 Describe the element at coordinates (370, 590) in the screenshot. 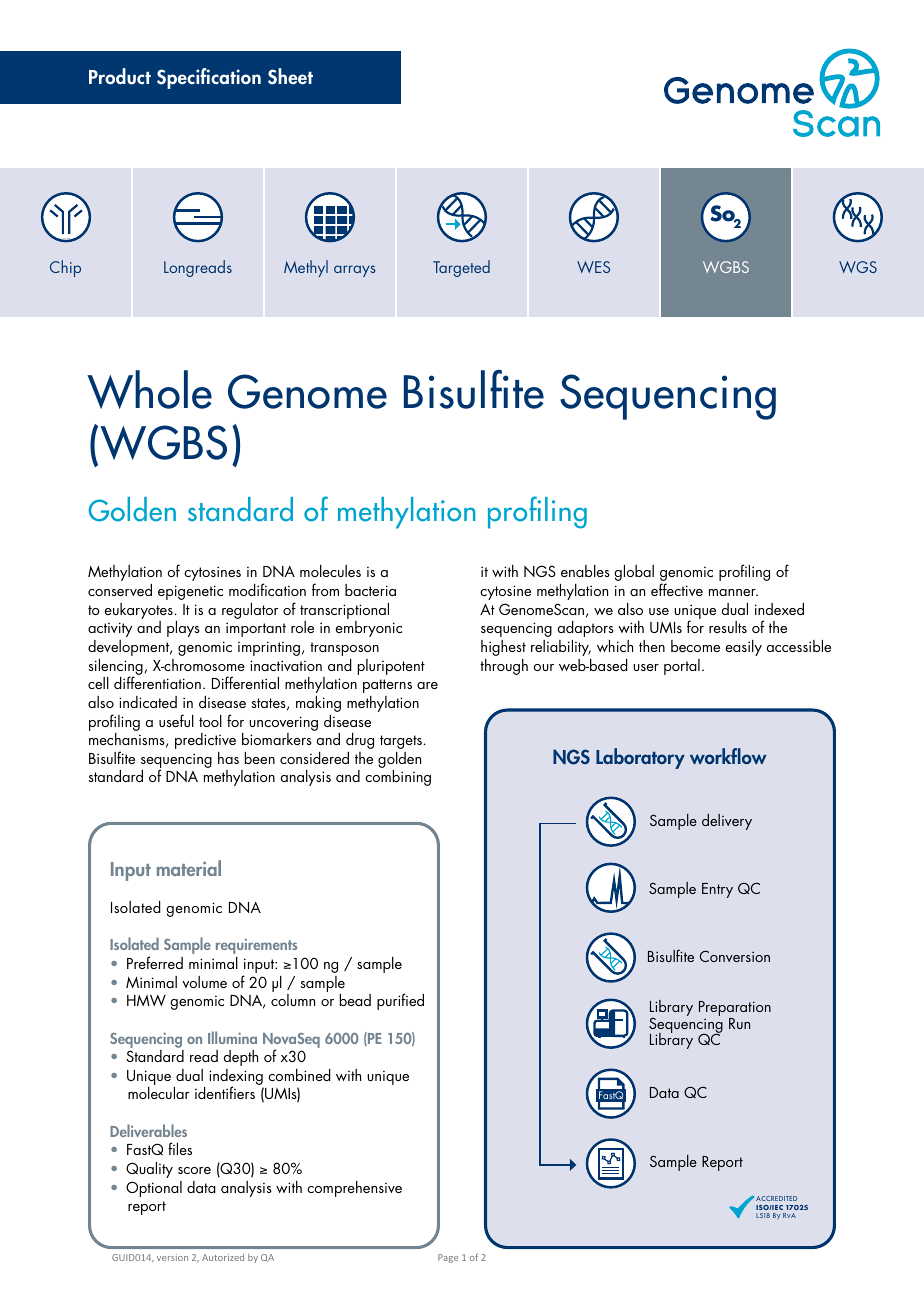

I see `bacteria` at that location.
